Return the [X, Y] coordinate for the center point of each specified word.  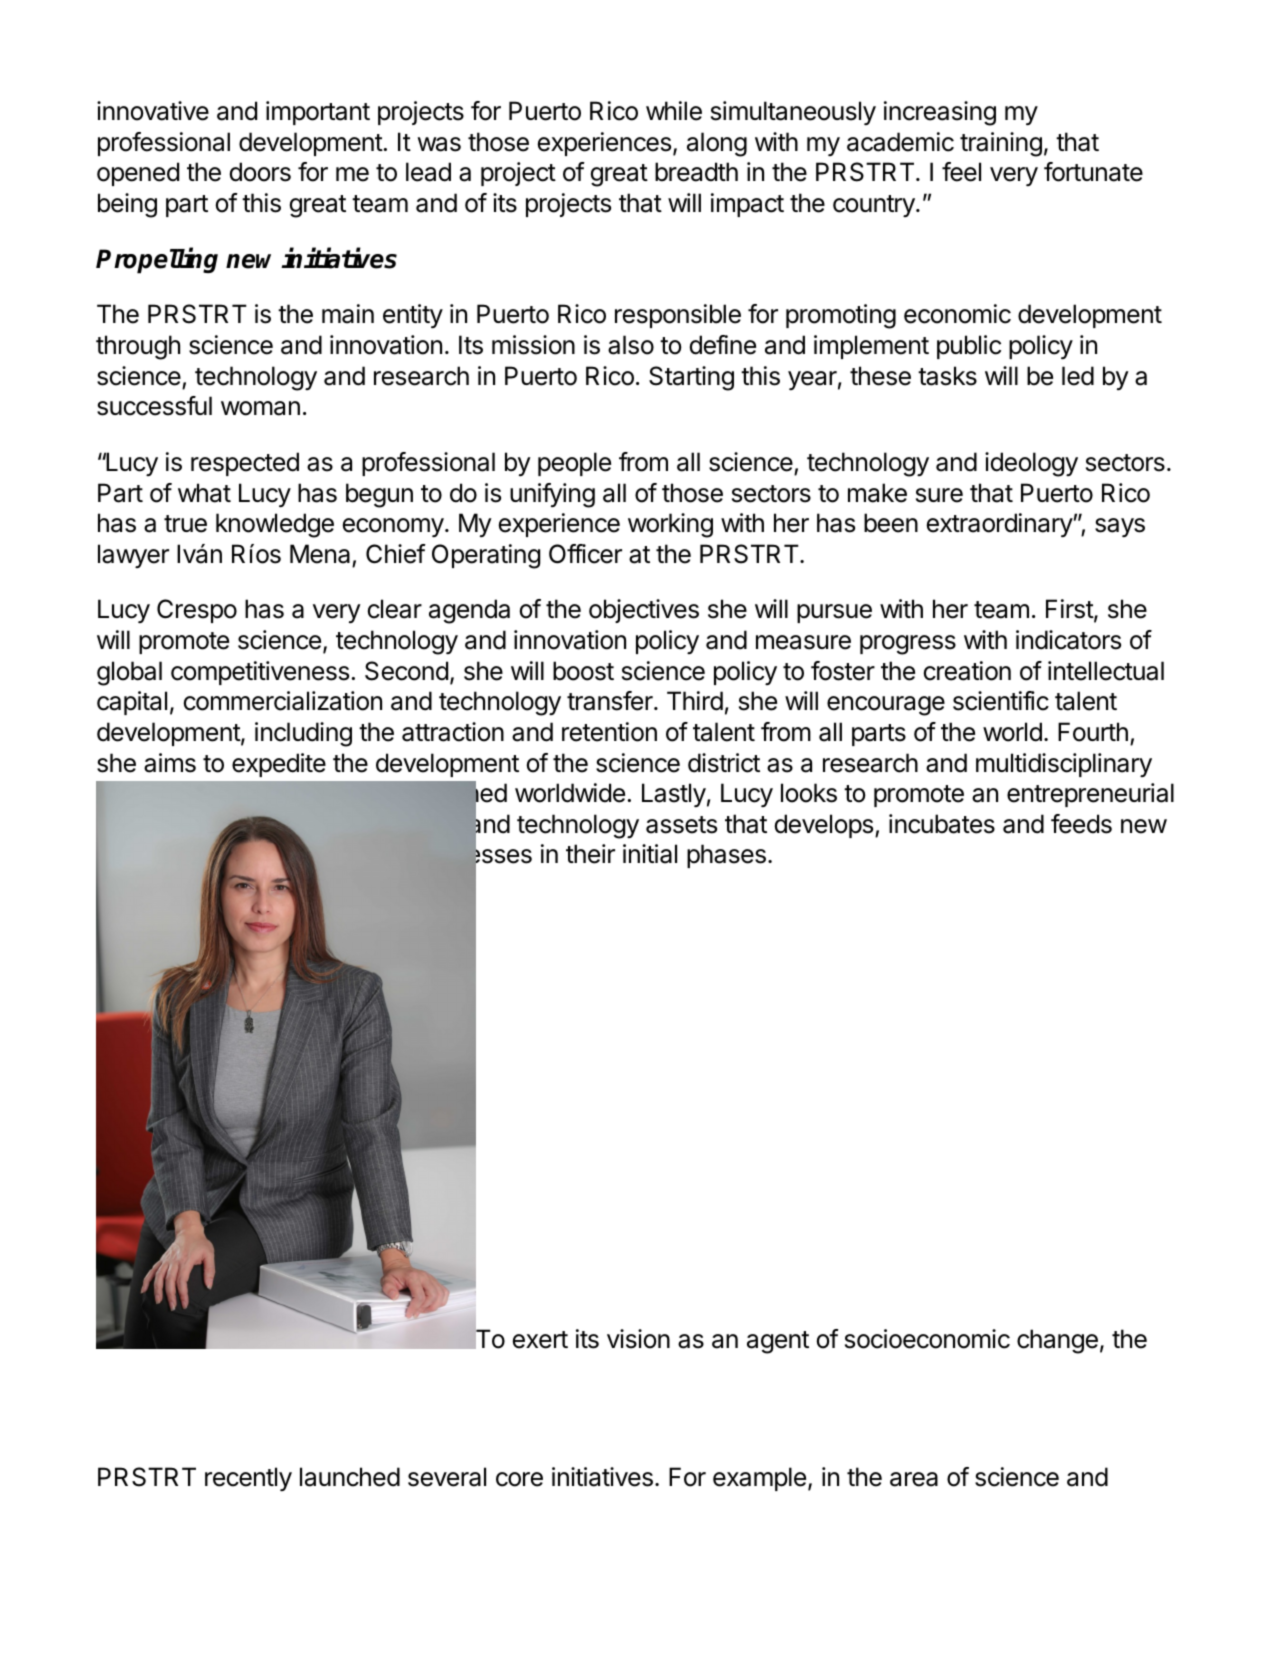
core [519, 1479]
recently [248, 1479]
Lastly [674, 795]
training [1001, 144]
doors [260, 172]
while [674, 111]
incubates [942, 824]
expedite [279, 765]
